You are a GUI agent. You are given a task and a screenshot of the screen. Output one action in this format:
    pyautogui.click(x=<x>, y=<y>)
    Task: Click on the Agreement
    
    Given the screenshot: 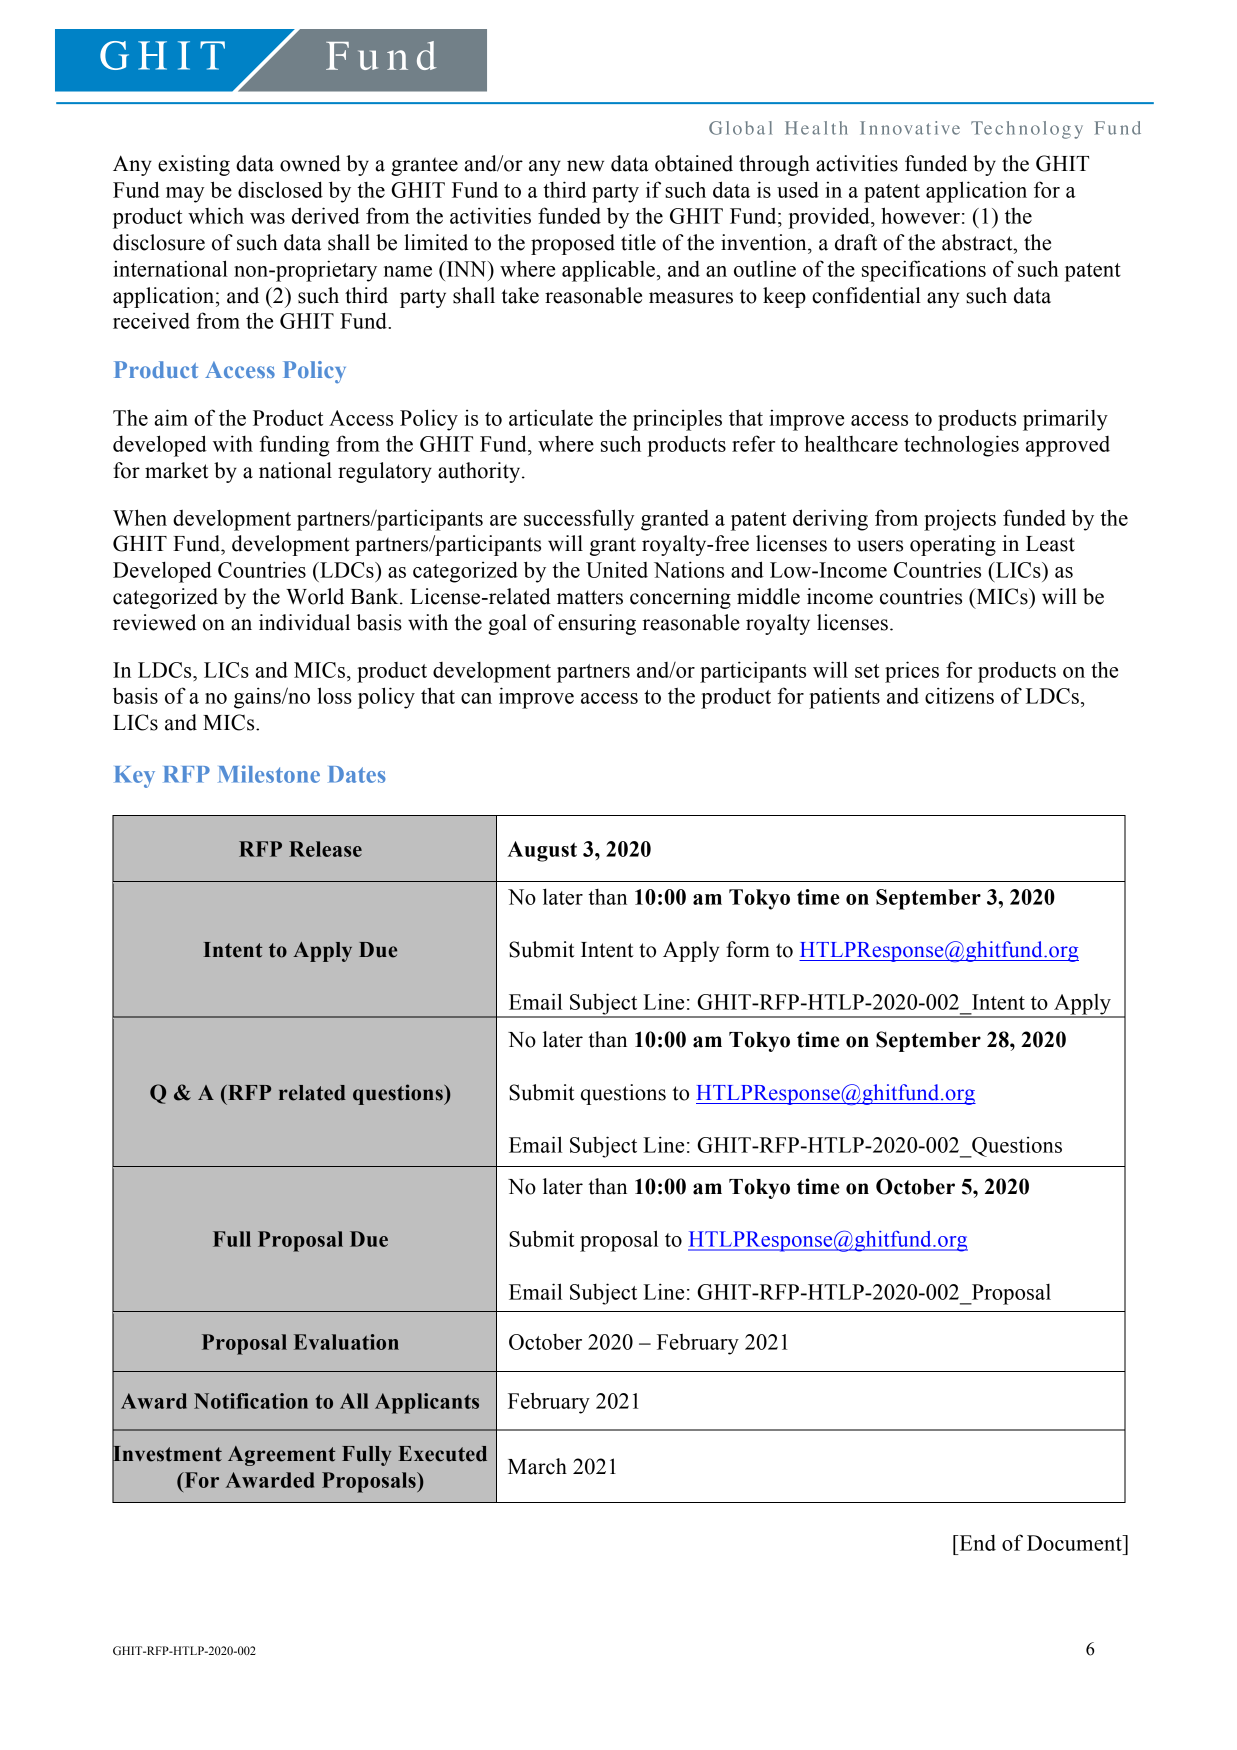 What is the action you would take?
    pyautogui.click(x=281, y=1456)
